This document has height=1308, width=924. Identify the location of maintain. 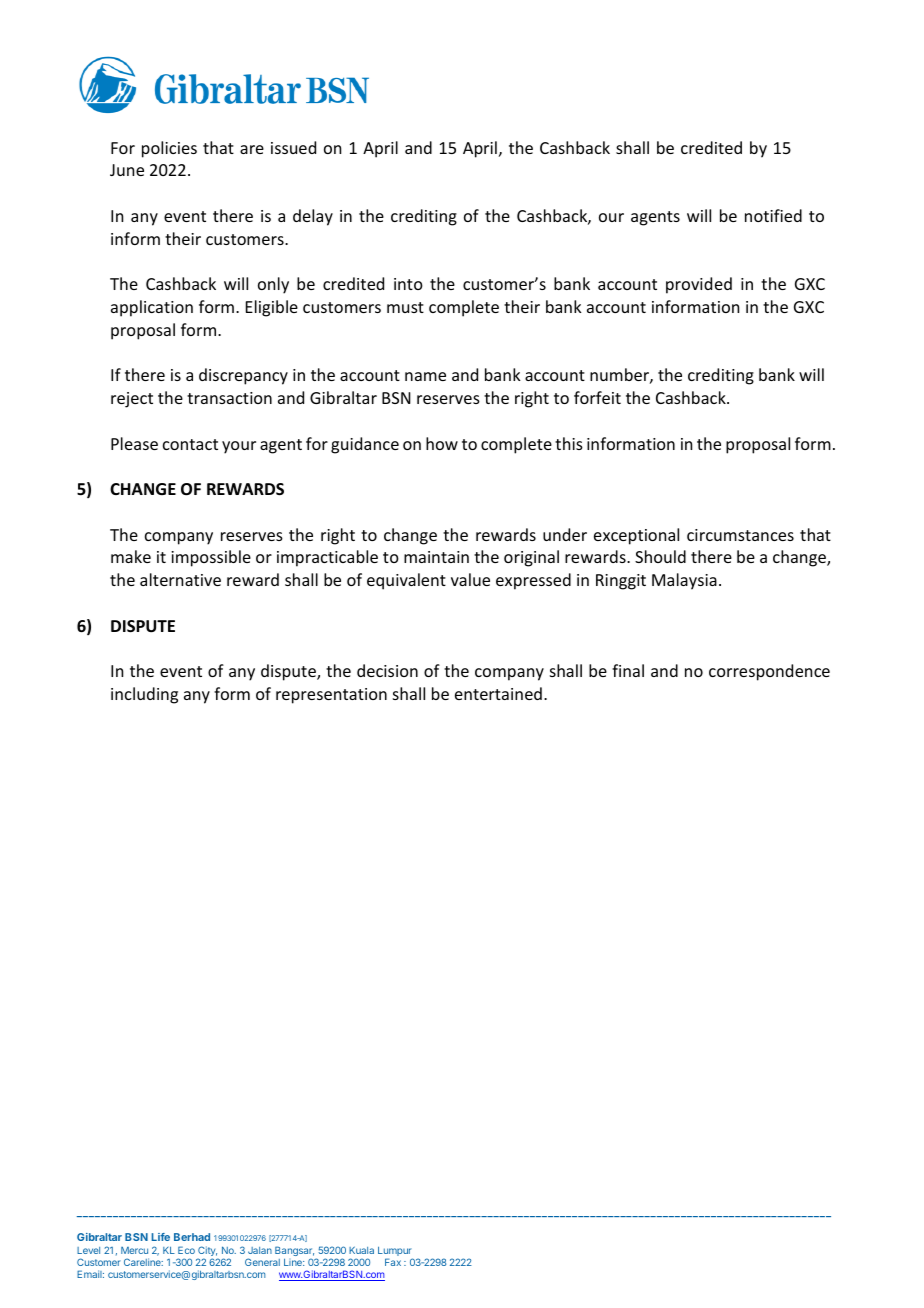
(436, 557).
